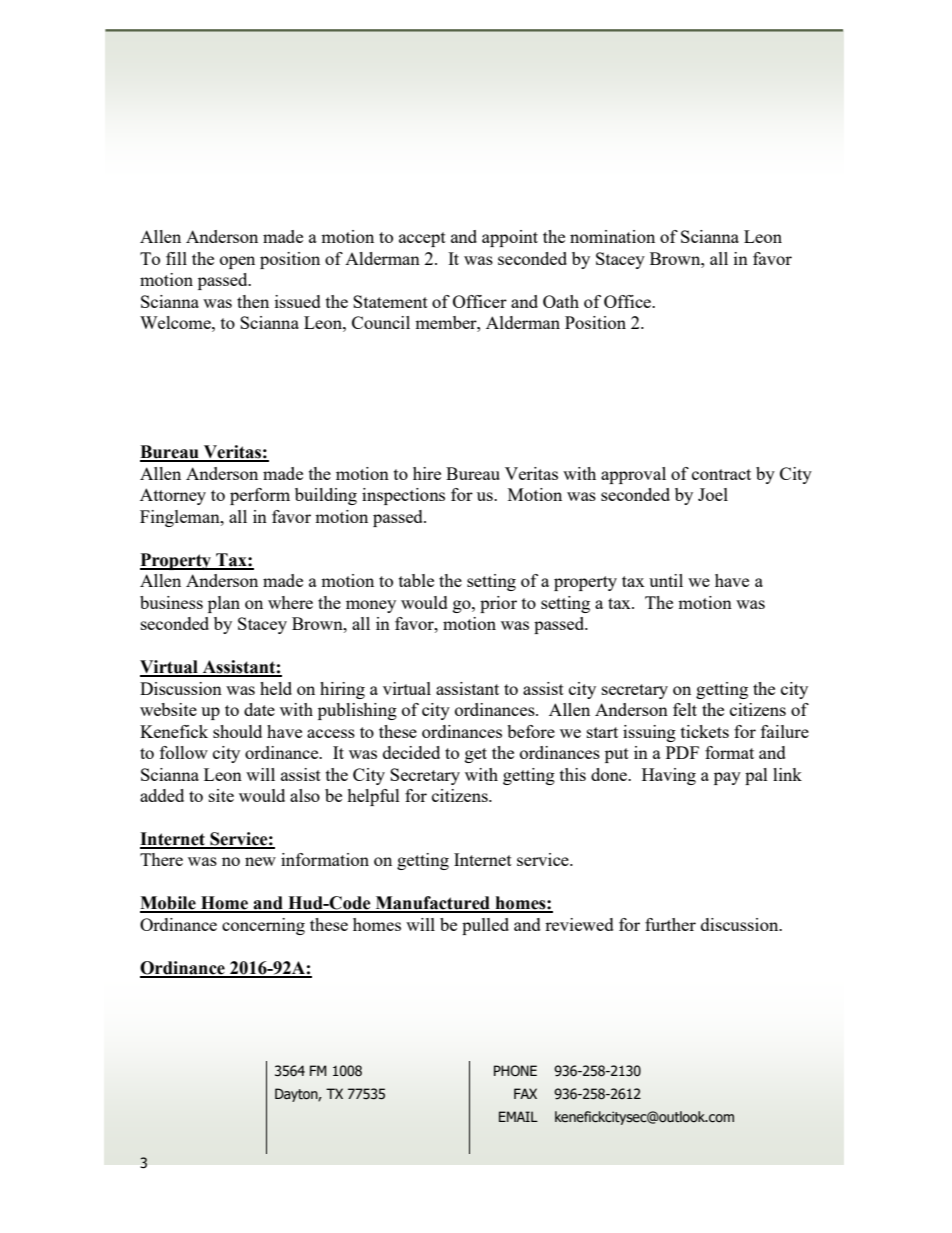 The width and height of the image is (952, 1233). What do you see at coordinates (263, 926) in the image?
I see `concerning` at bounding box center [263, 926].
